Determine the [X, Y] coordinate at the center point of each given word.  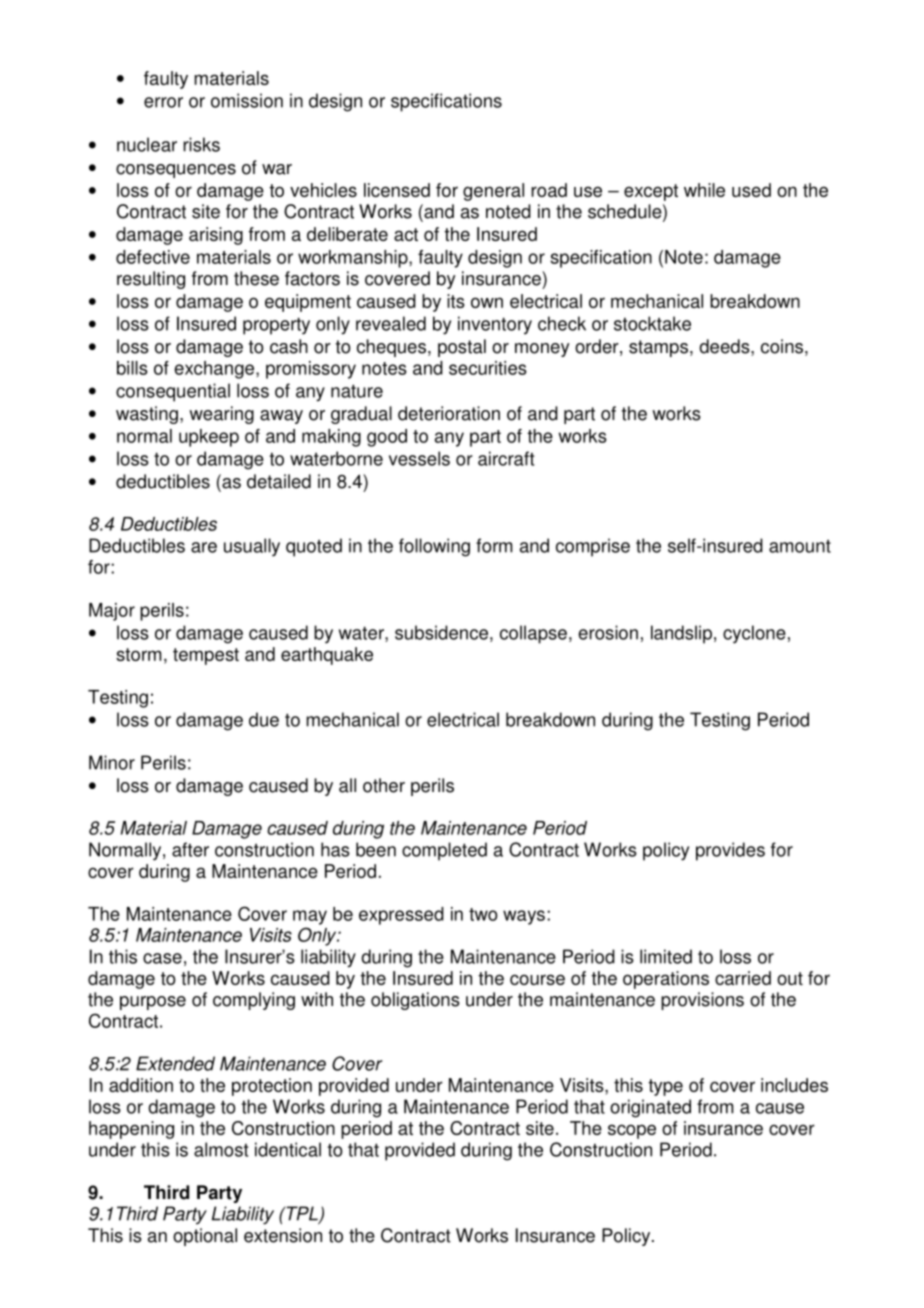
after [190, 849]
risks [201, 144]
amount [800, 546]
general [493, 192]
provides [730, 851]
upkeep [209, 438]
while [704, 190]
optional [205, 1237]
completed [444, 851]
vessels [419, 458]
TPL [302, 1214]
